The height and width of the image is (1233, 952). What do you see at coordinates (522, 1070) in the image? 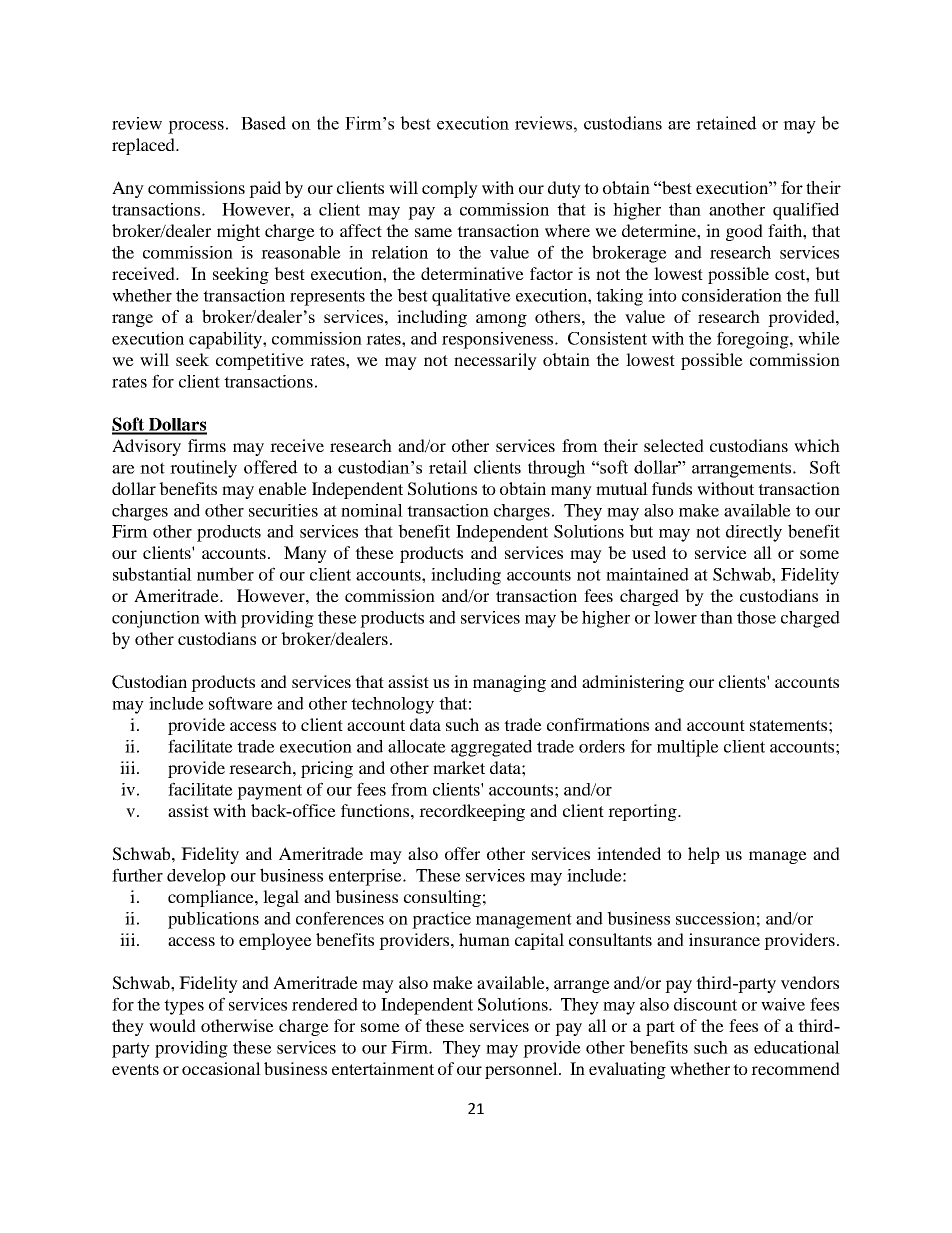
I see `personnel` at bounding box center [522, 1070].
